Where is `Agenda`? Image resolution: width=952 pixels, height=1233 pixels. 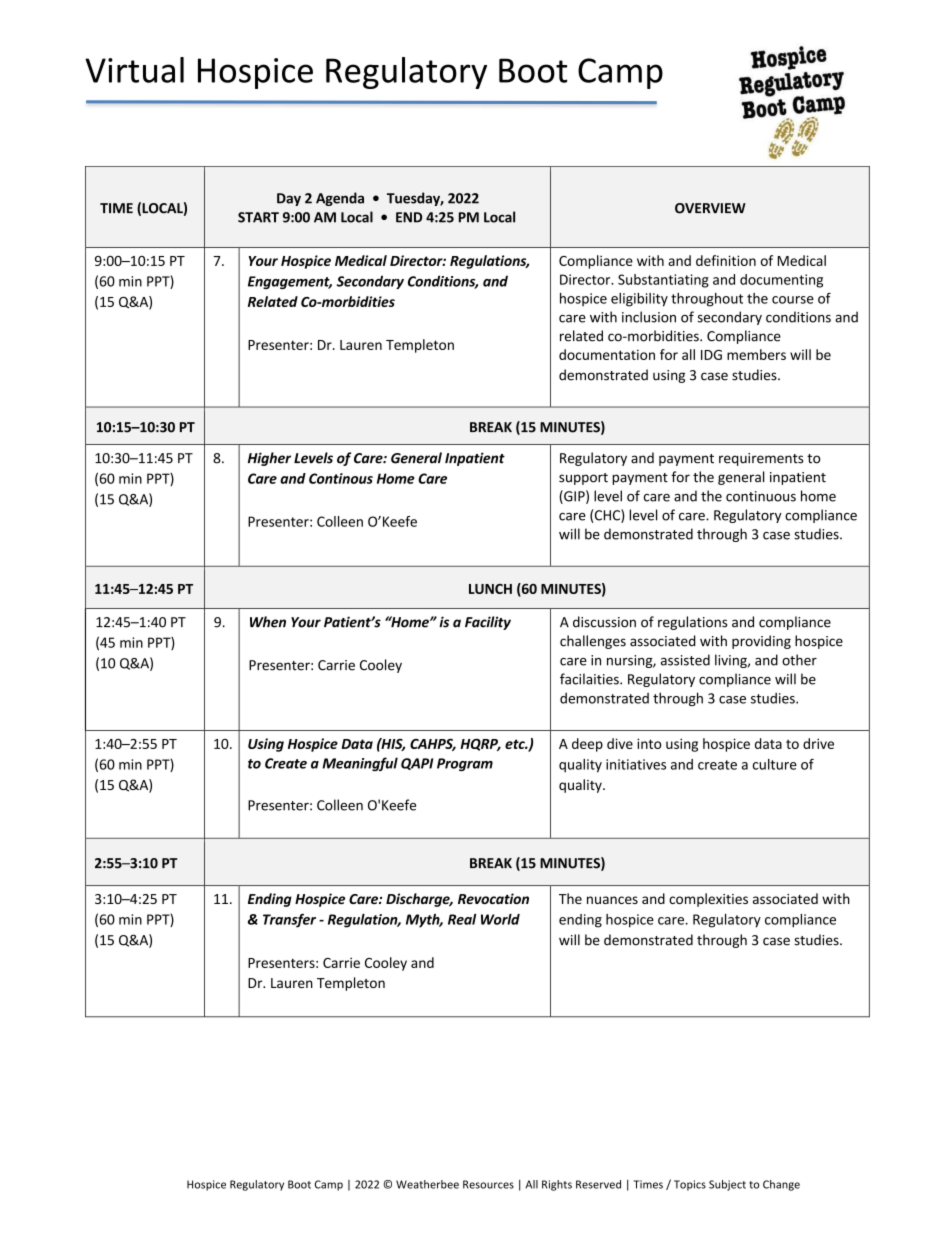
Agenda is located at coordinates (340, 199).
